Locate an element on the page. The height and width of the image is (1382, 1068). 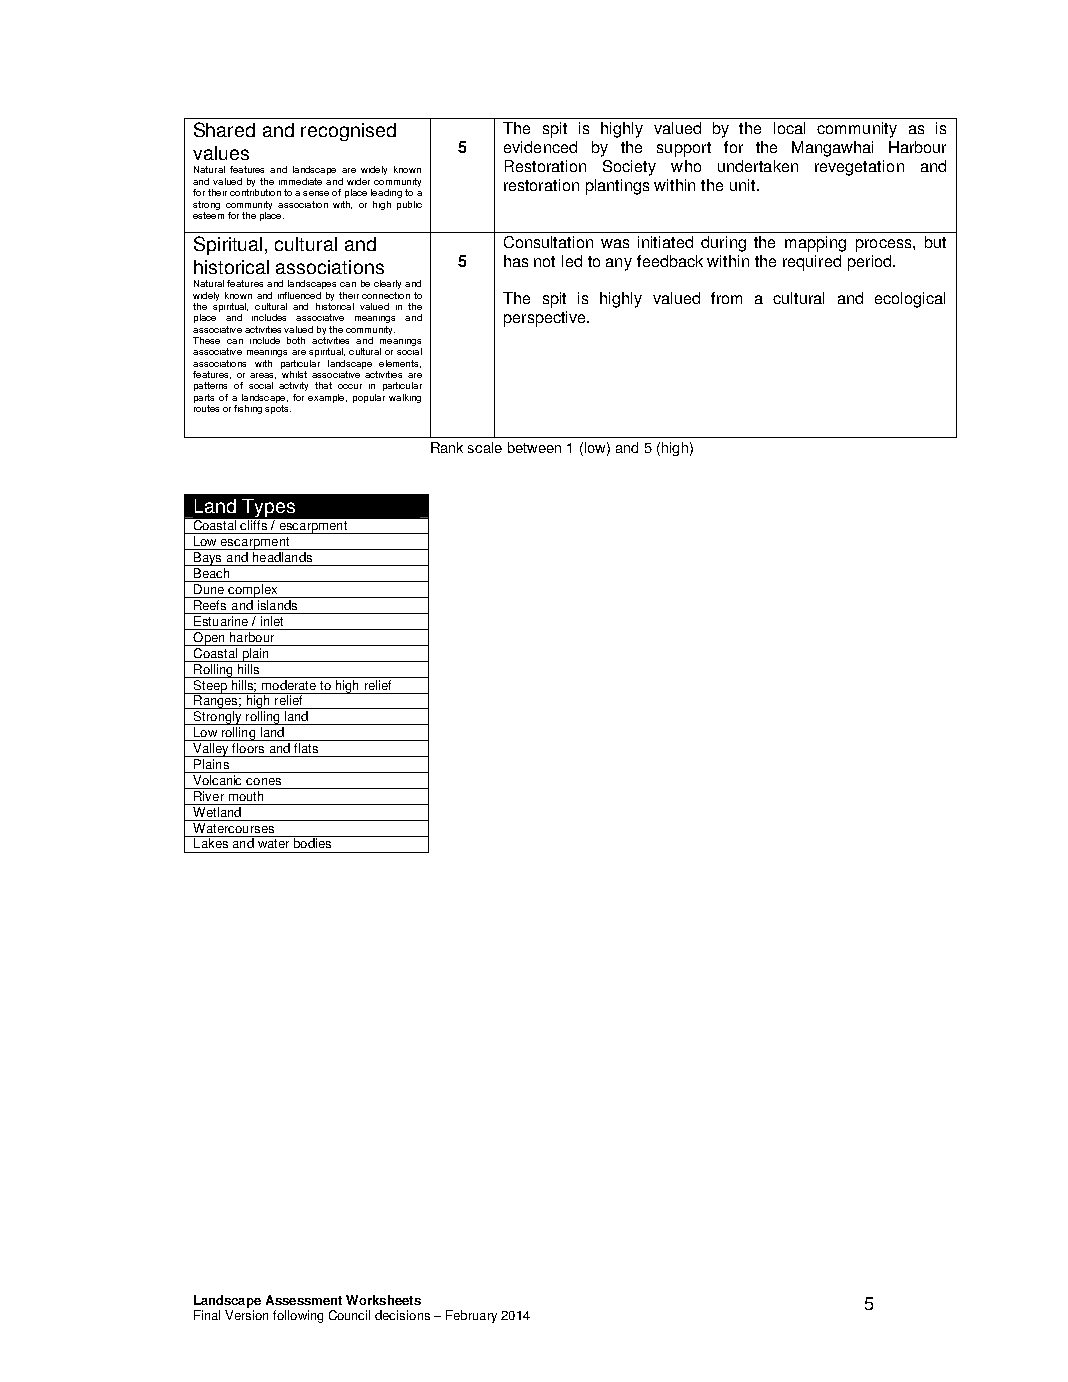
Assessment is located at coordinates (304, 1300).
